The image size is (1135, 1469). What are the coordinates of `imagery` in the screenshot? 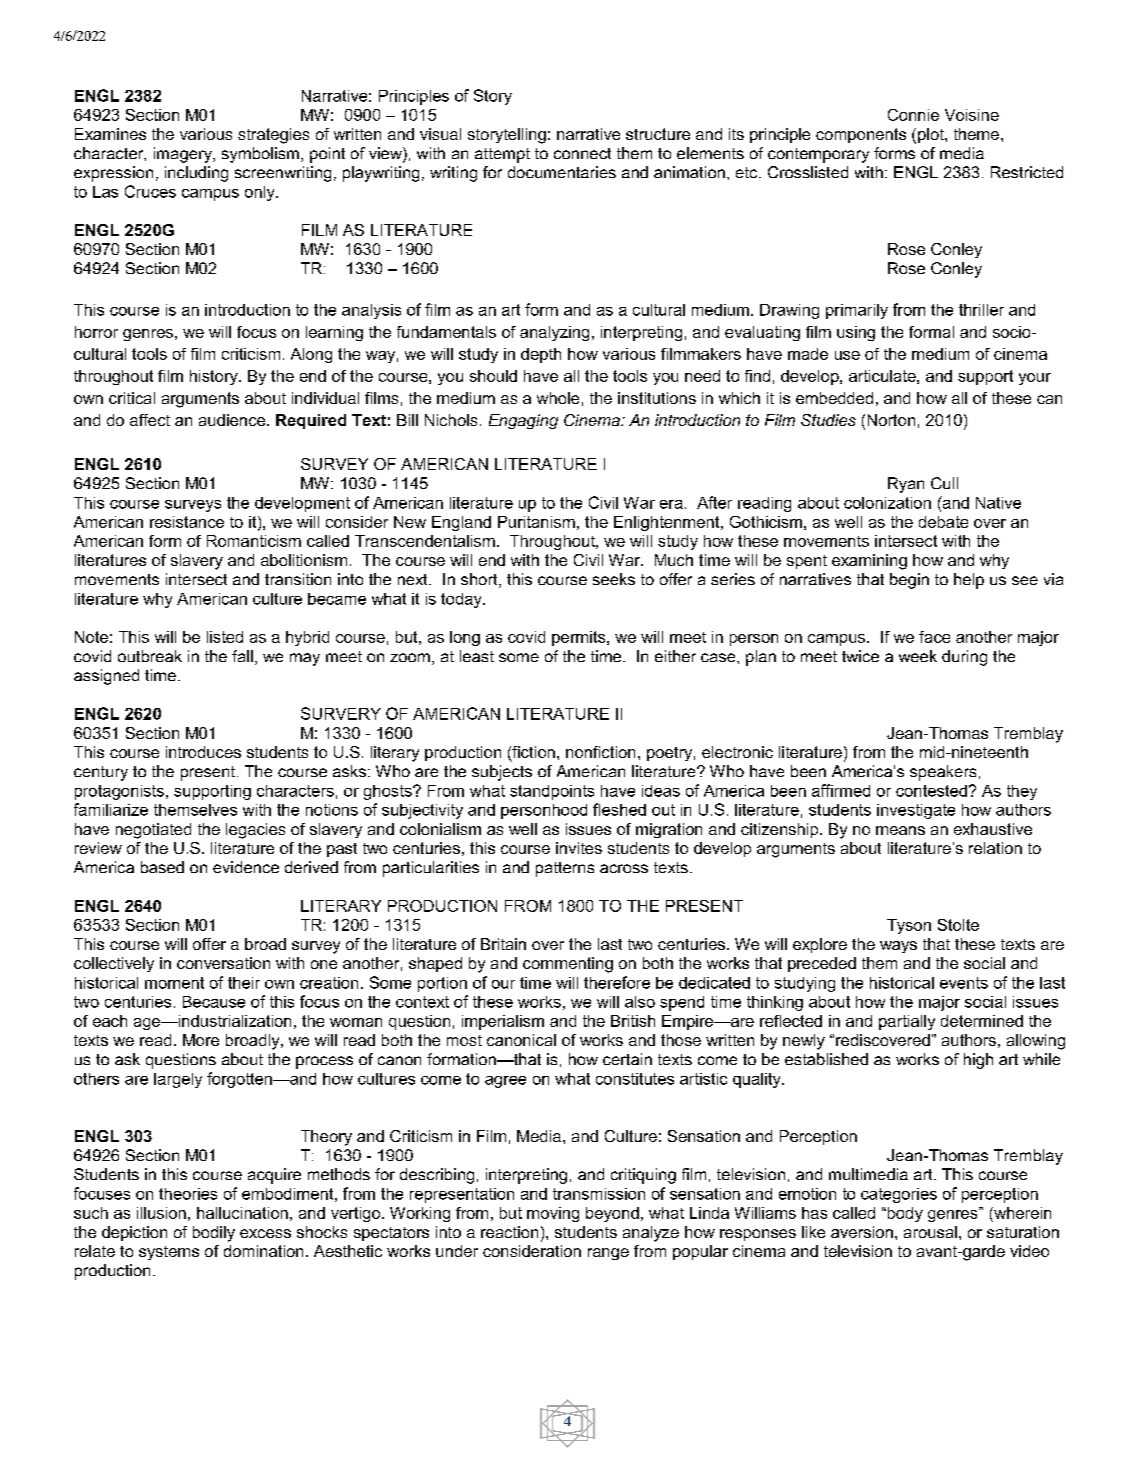 It's located at (184, 155).
